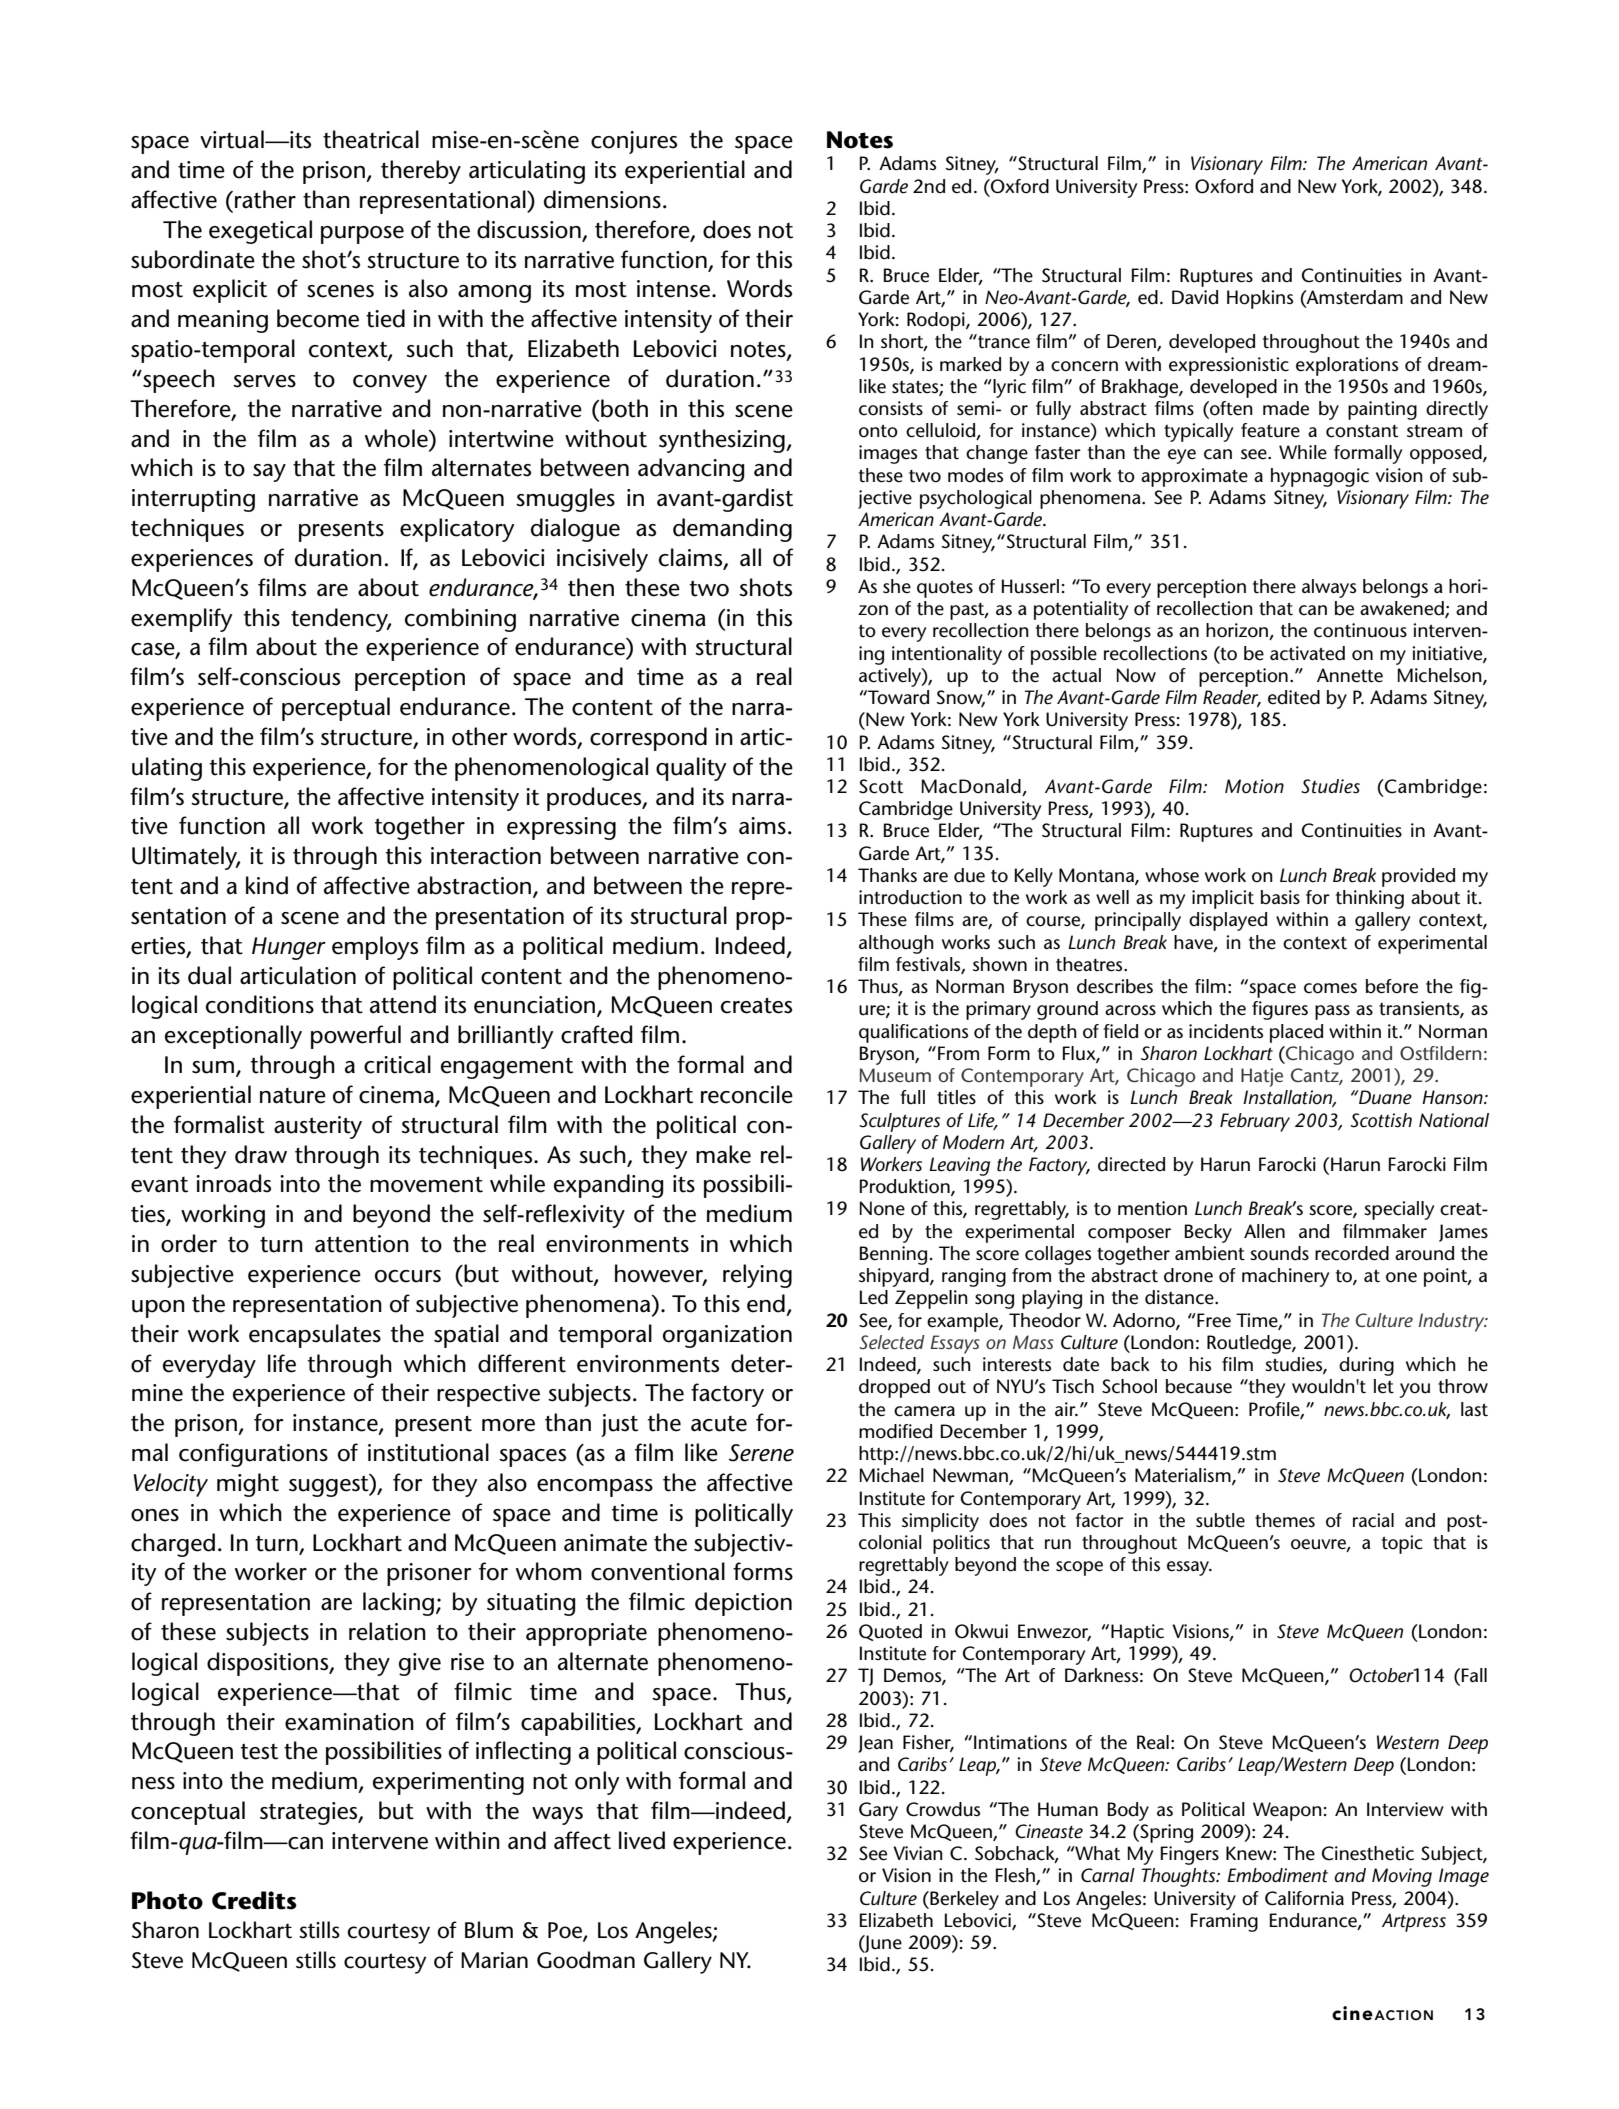  I want to click on themes, so click(1285, 1520).
